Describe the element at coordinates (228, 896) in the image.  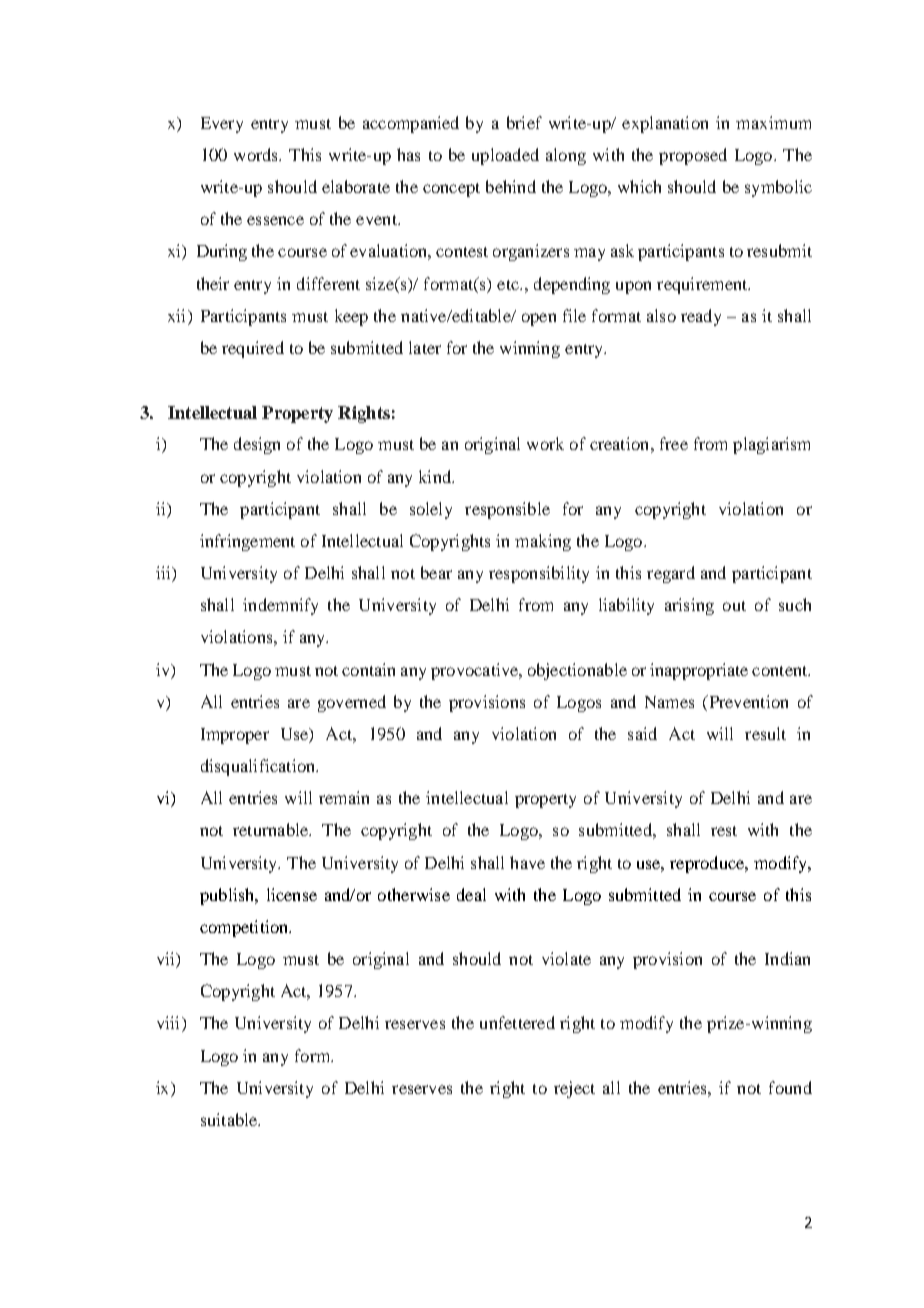
I see `publish` at that location.
